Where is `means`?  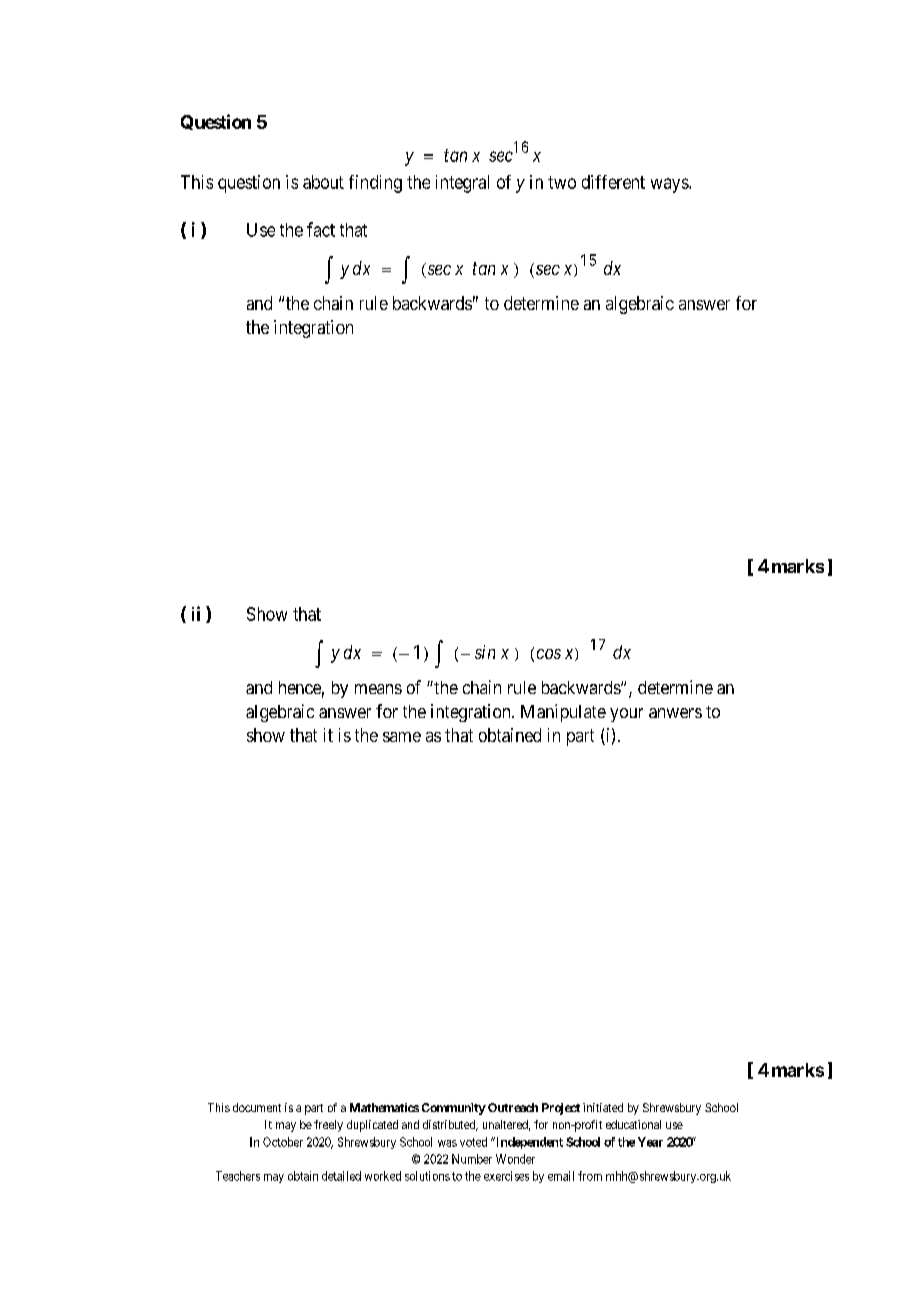
means is located at coordinates (378, 689).
